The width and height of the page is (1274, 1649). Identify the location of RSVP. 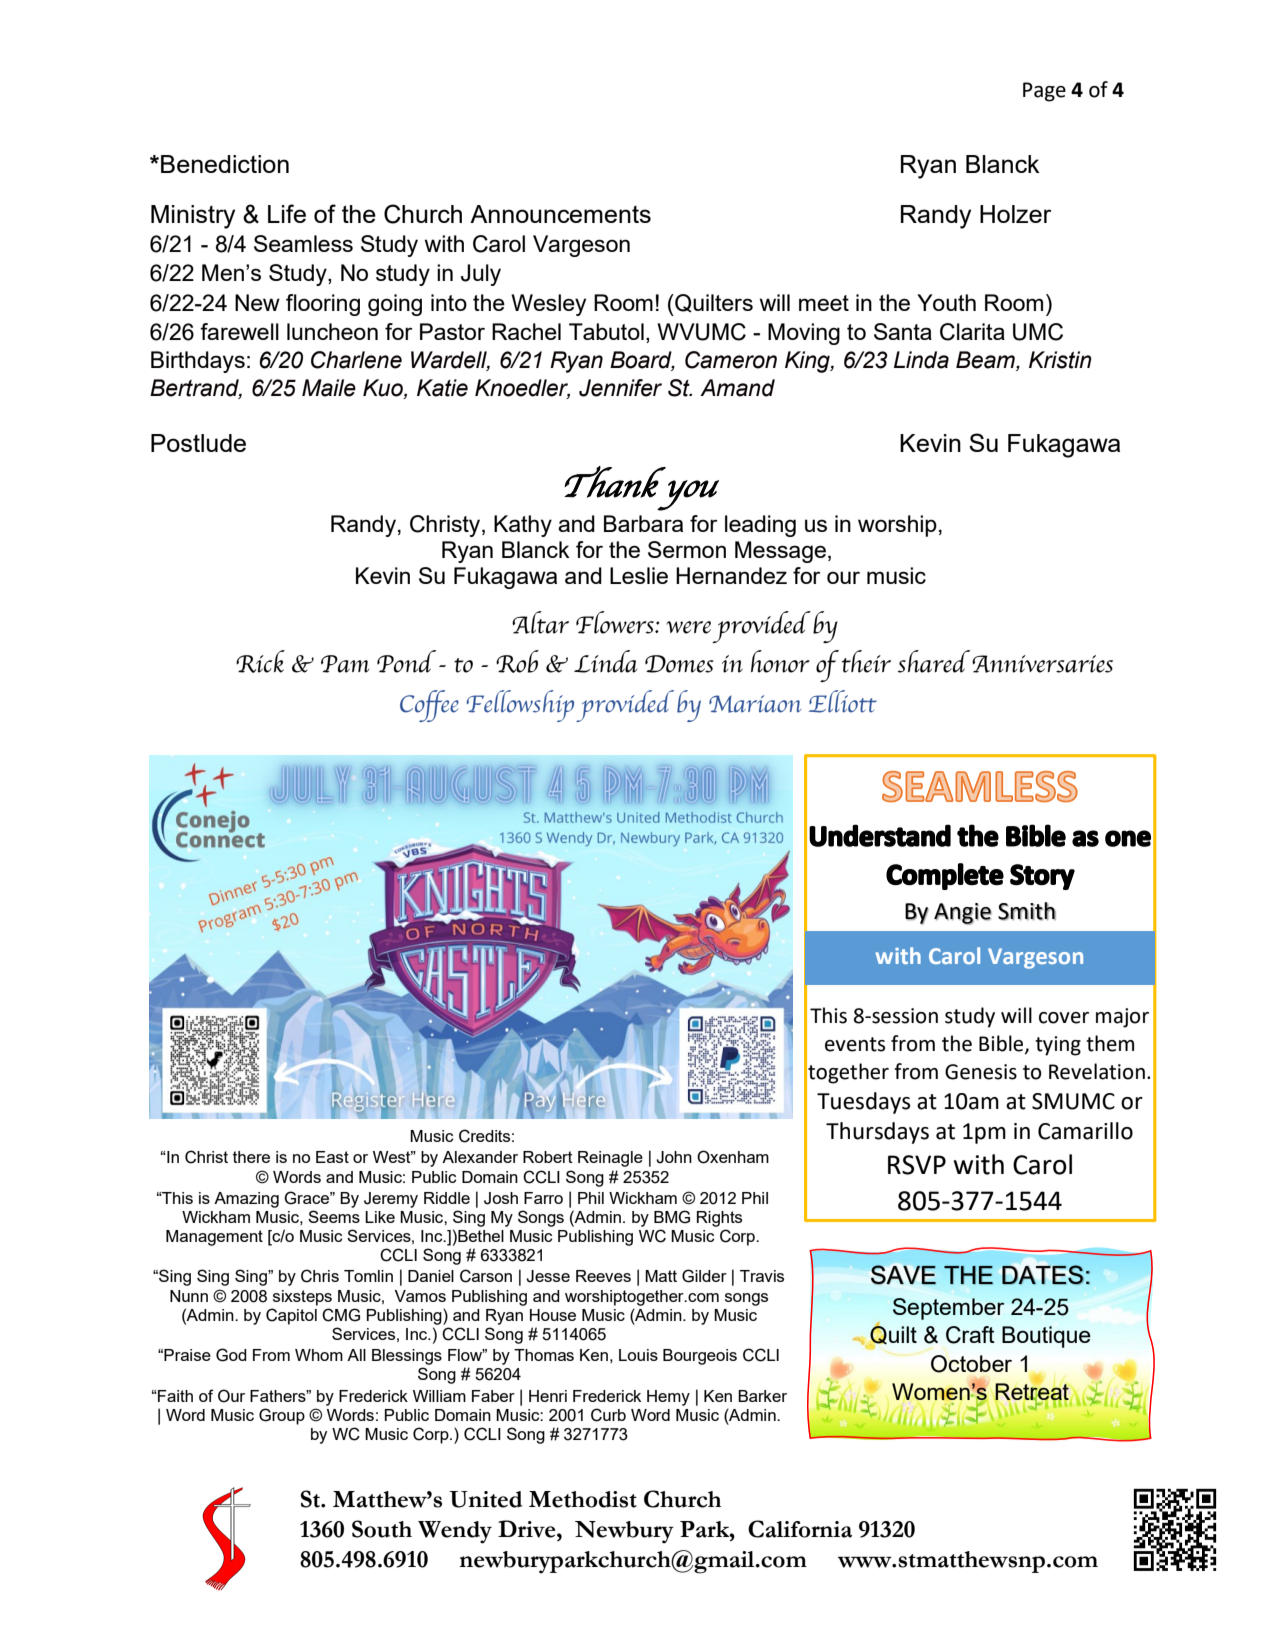
(917, 1165).
